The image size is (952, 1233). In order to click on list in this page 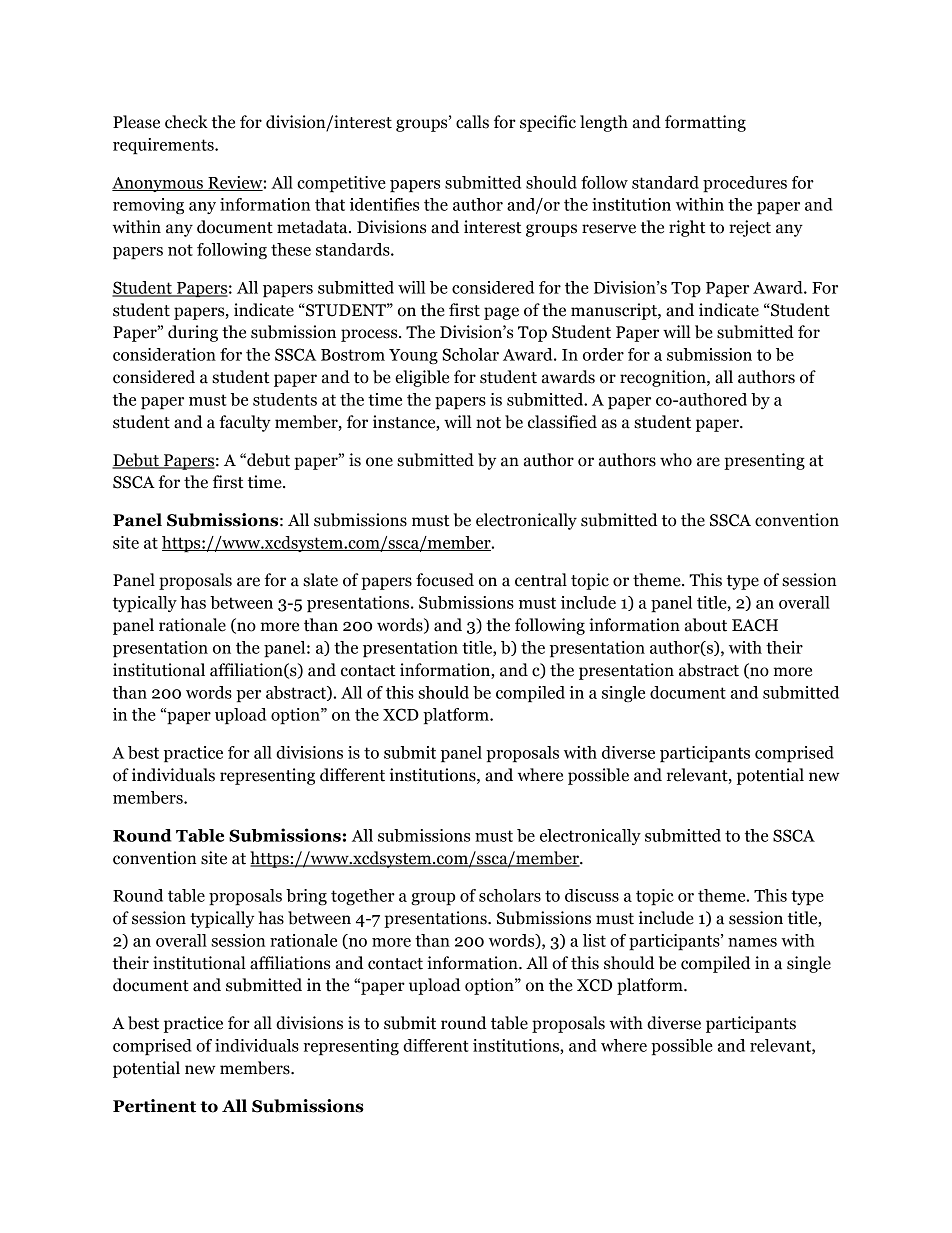, I will do `click(594, 940)`.
